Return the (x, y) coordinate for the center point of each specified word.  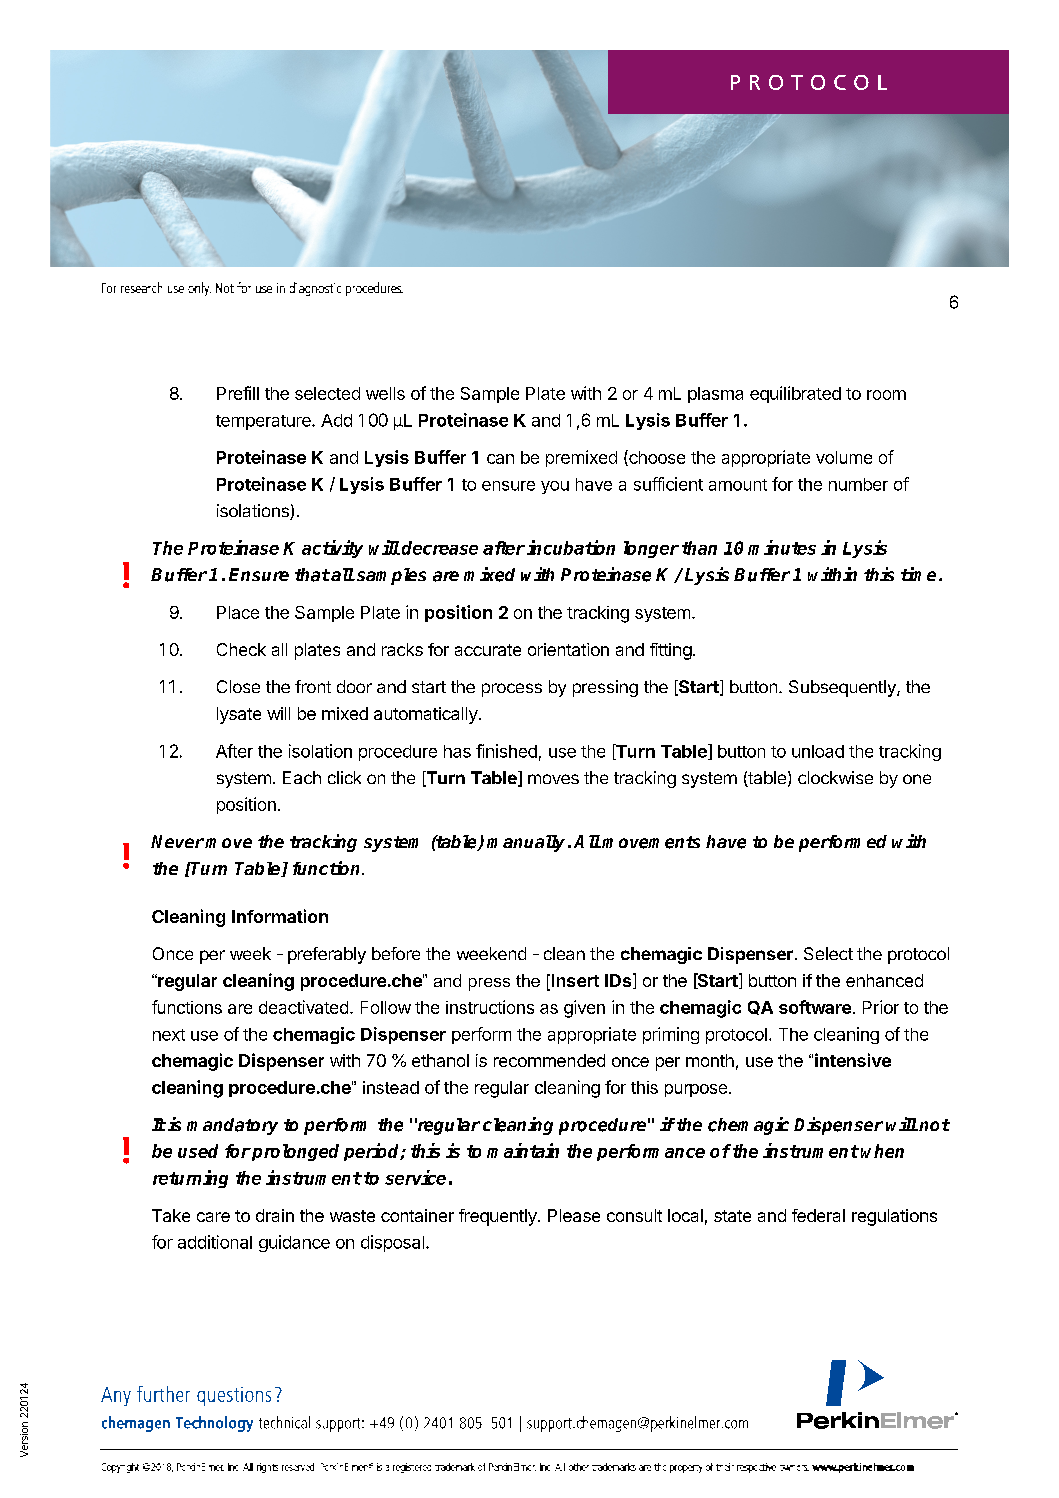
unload (818, 751)
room (886, 395)
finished (506, 751)
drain (275, 1215)
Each (302, 777)
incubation (571, 547)
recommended (549, 1060)
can (500, 459)
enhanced (884, 980)
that (312, 575)
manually (526, 843)
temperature (264, 422)
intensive (853, 1060)
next (169, 1035)
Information (280, 916)
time (918, 574)
